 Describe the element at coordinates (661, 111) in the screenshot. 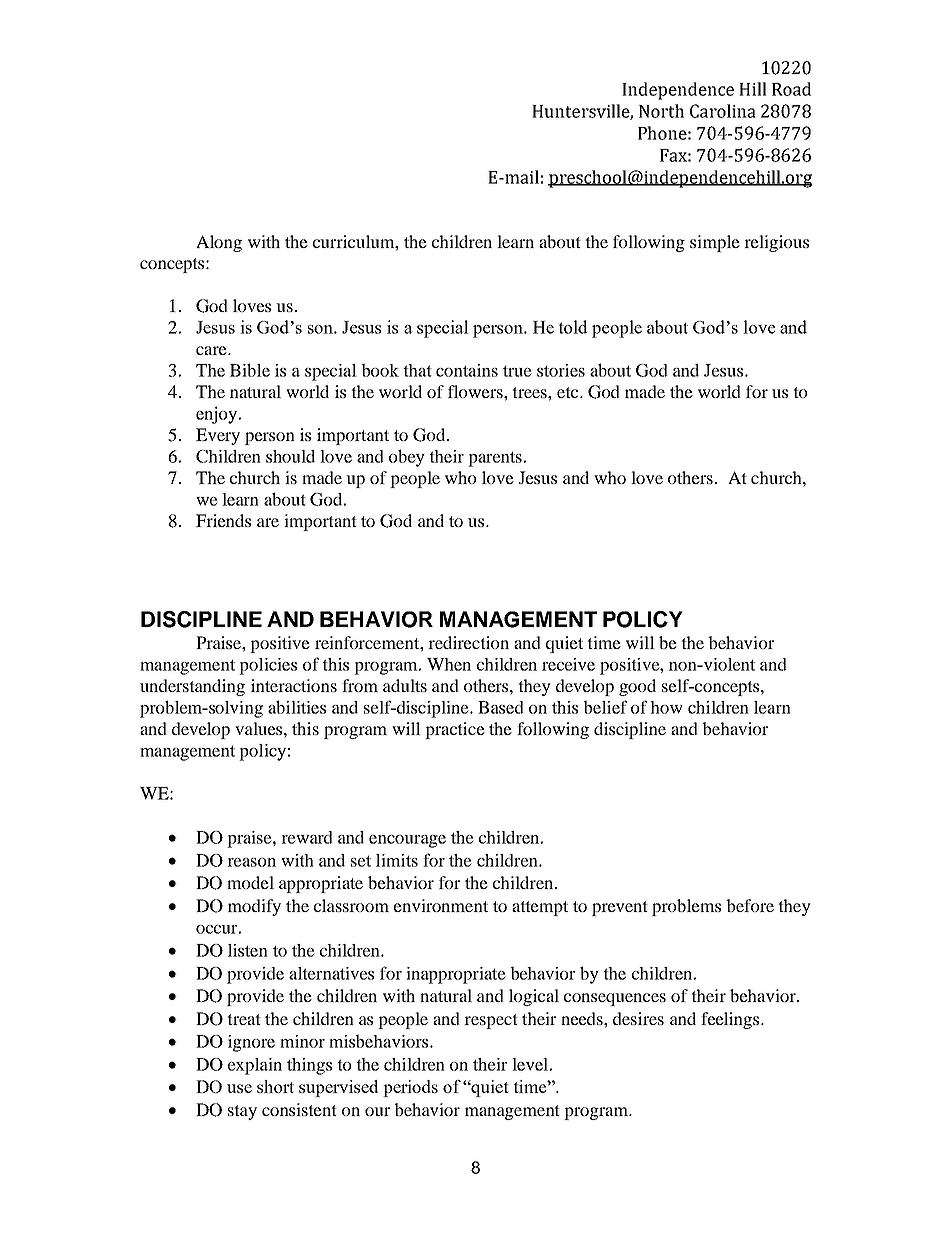

I see `North` at that location.
